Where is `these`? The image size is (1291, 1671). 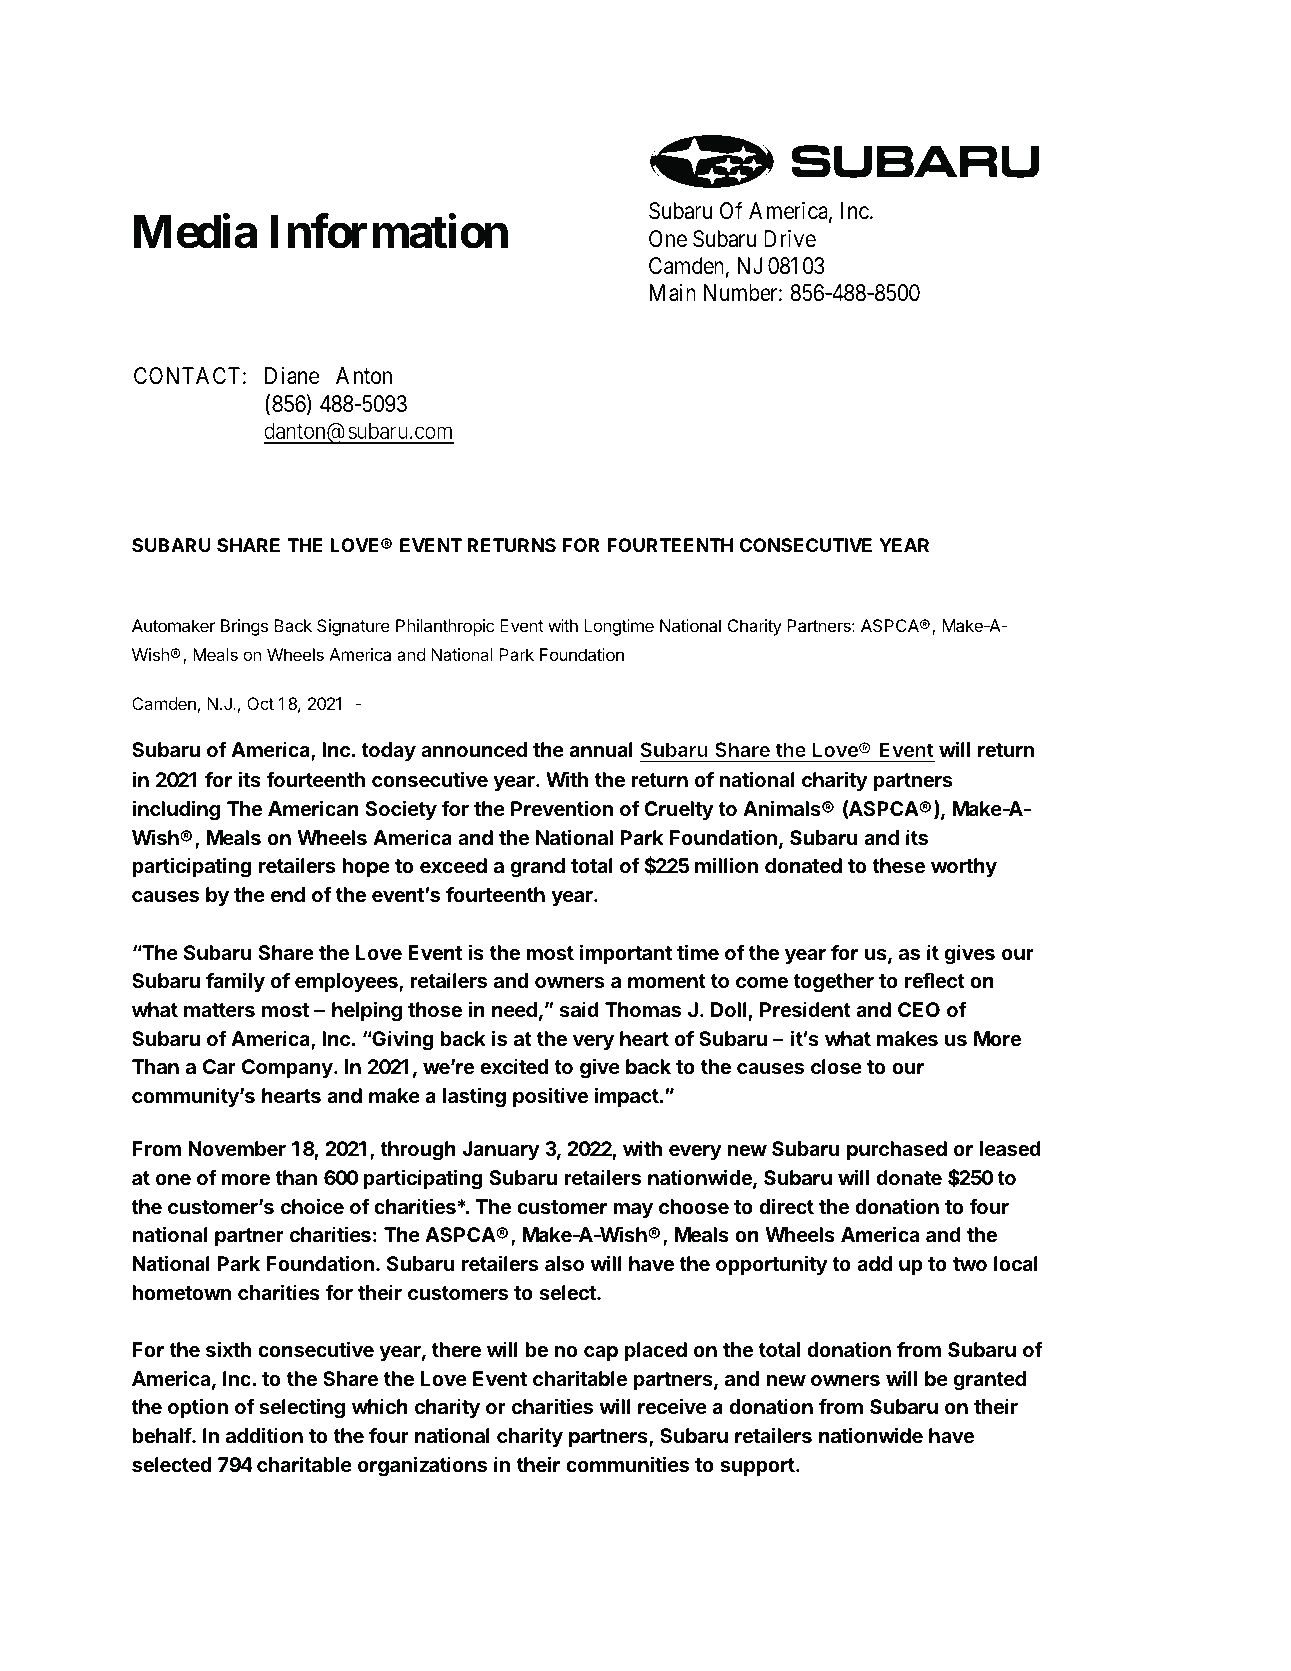 these is located at coordinates (898, 865).
